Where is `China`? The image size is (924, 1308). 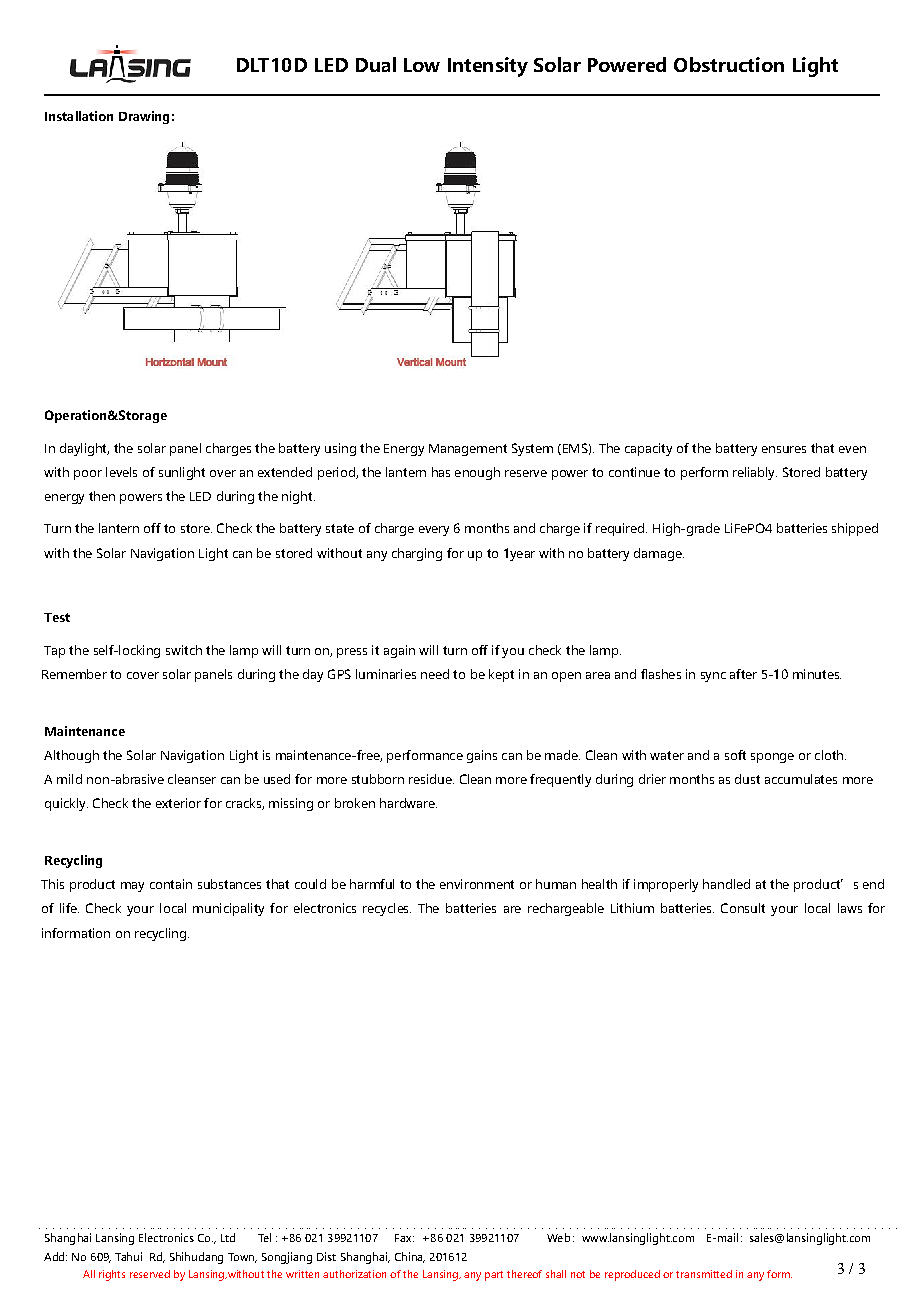
China is located at coordinates (410, 1257).
